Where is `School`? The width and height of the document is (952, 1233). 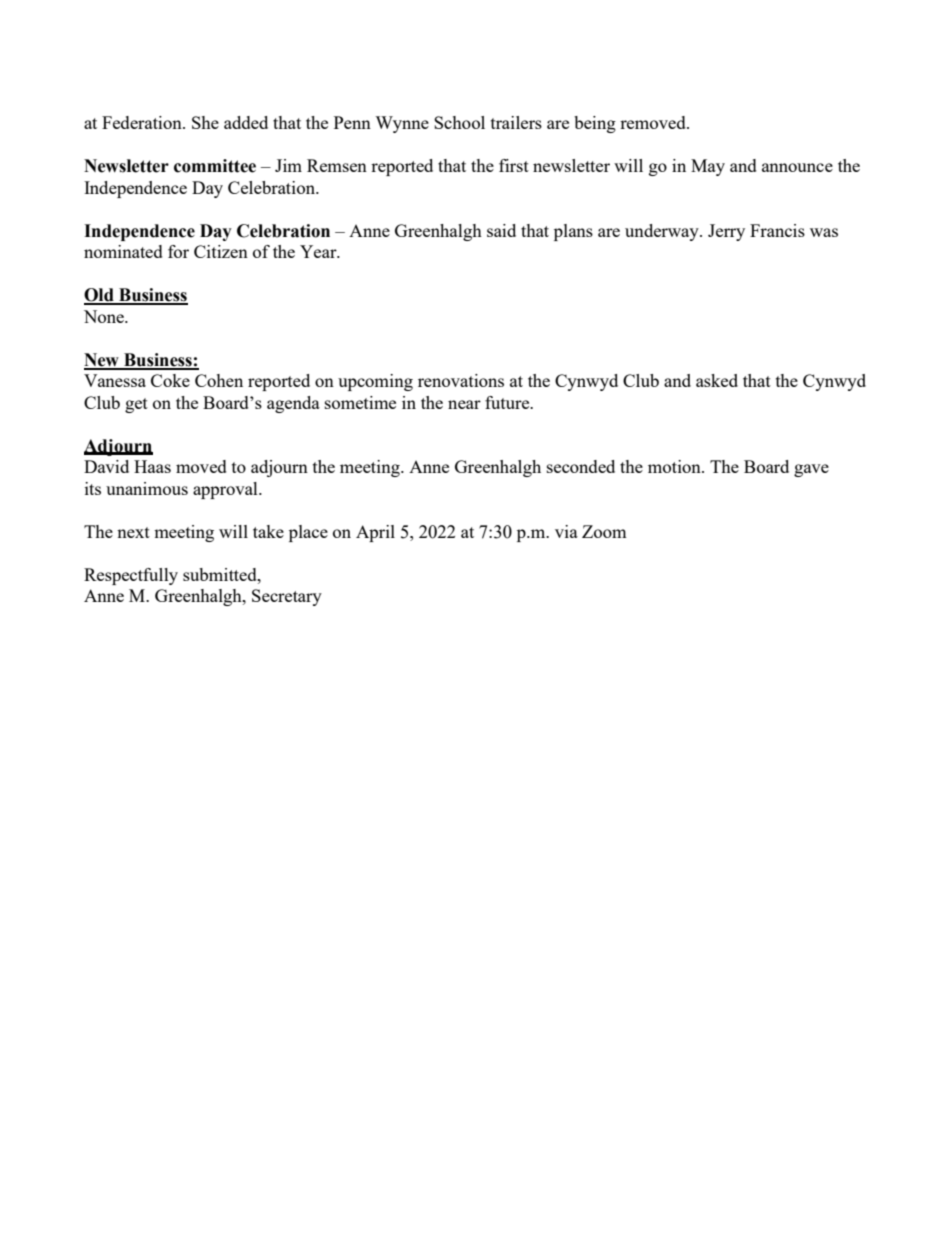 School is located at coordinates (459, 122).
